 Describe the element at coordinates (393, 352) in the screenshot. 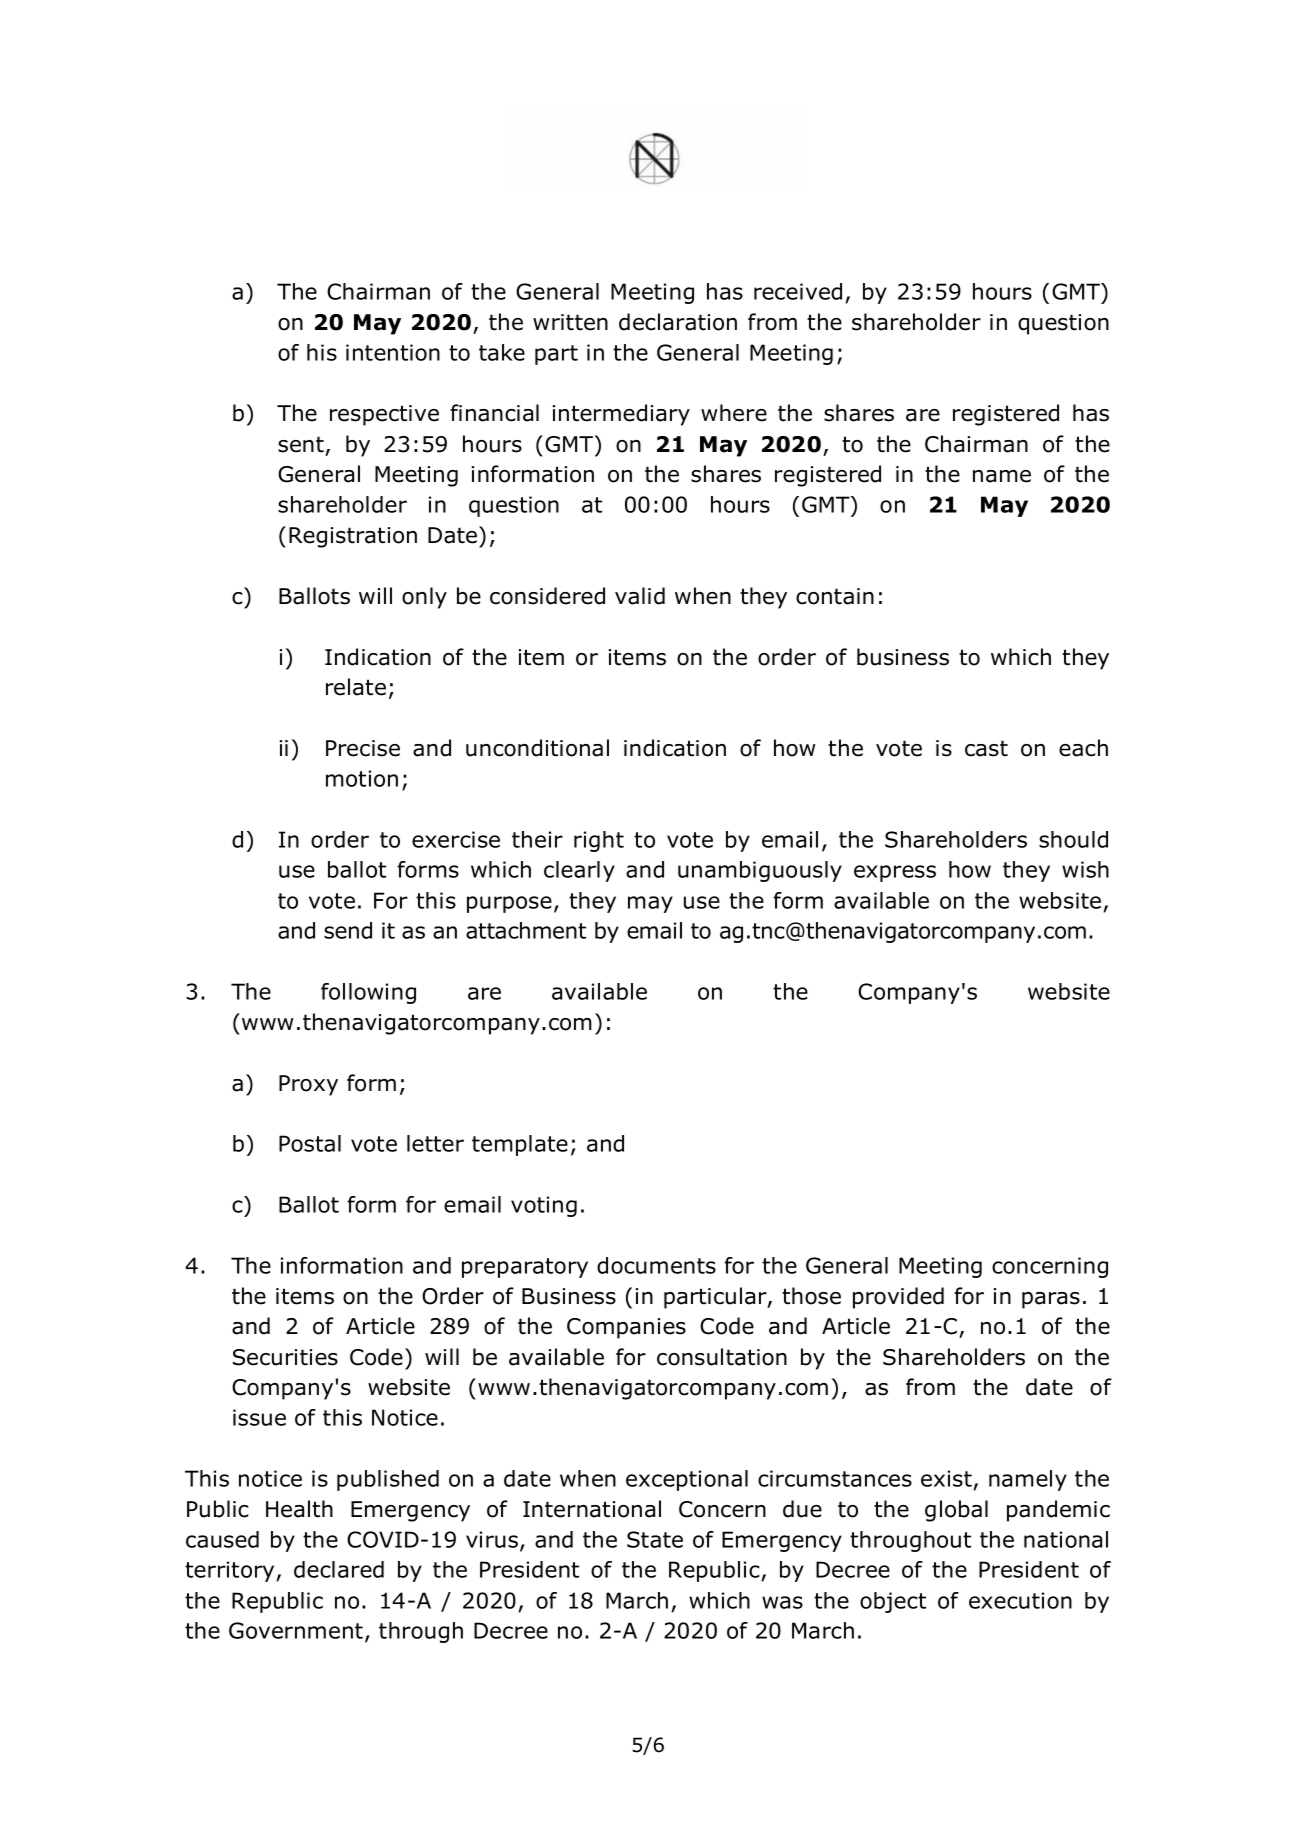

I see `intention` at that location.
